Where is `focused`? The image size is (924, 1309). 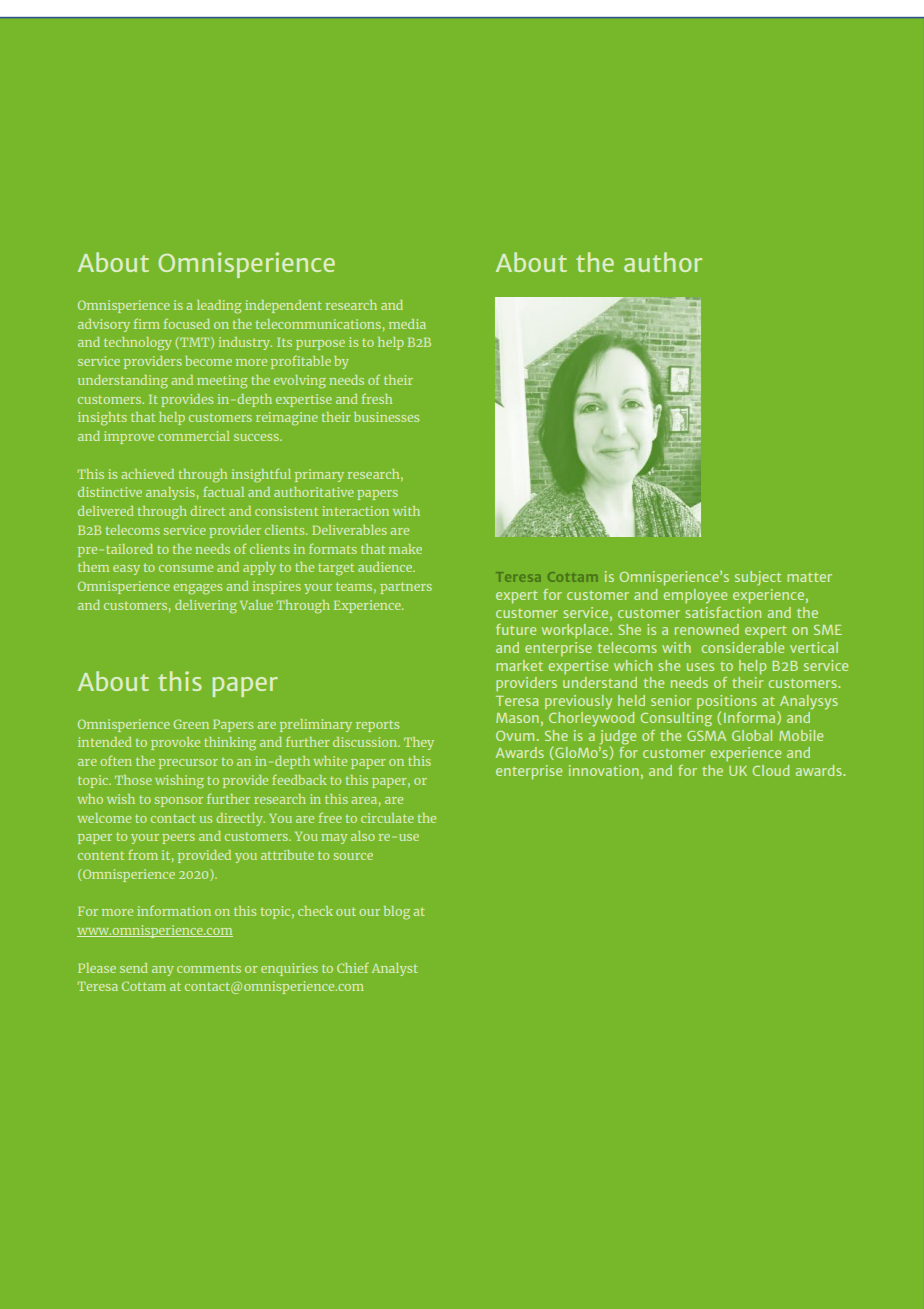
focused is located at coordinates (187, 323).
